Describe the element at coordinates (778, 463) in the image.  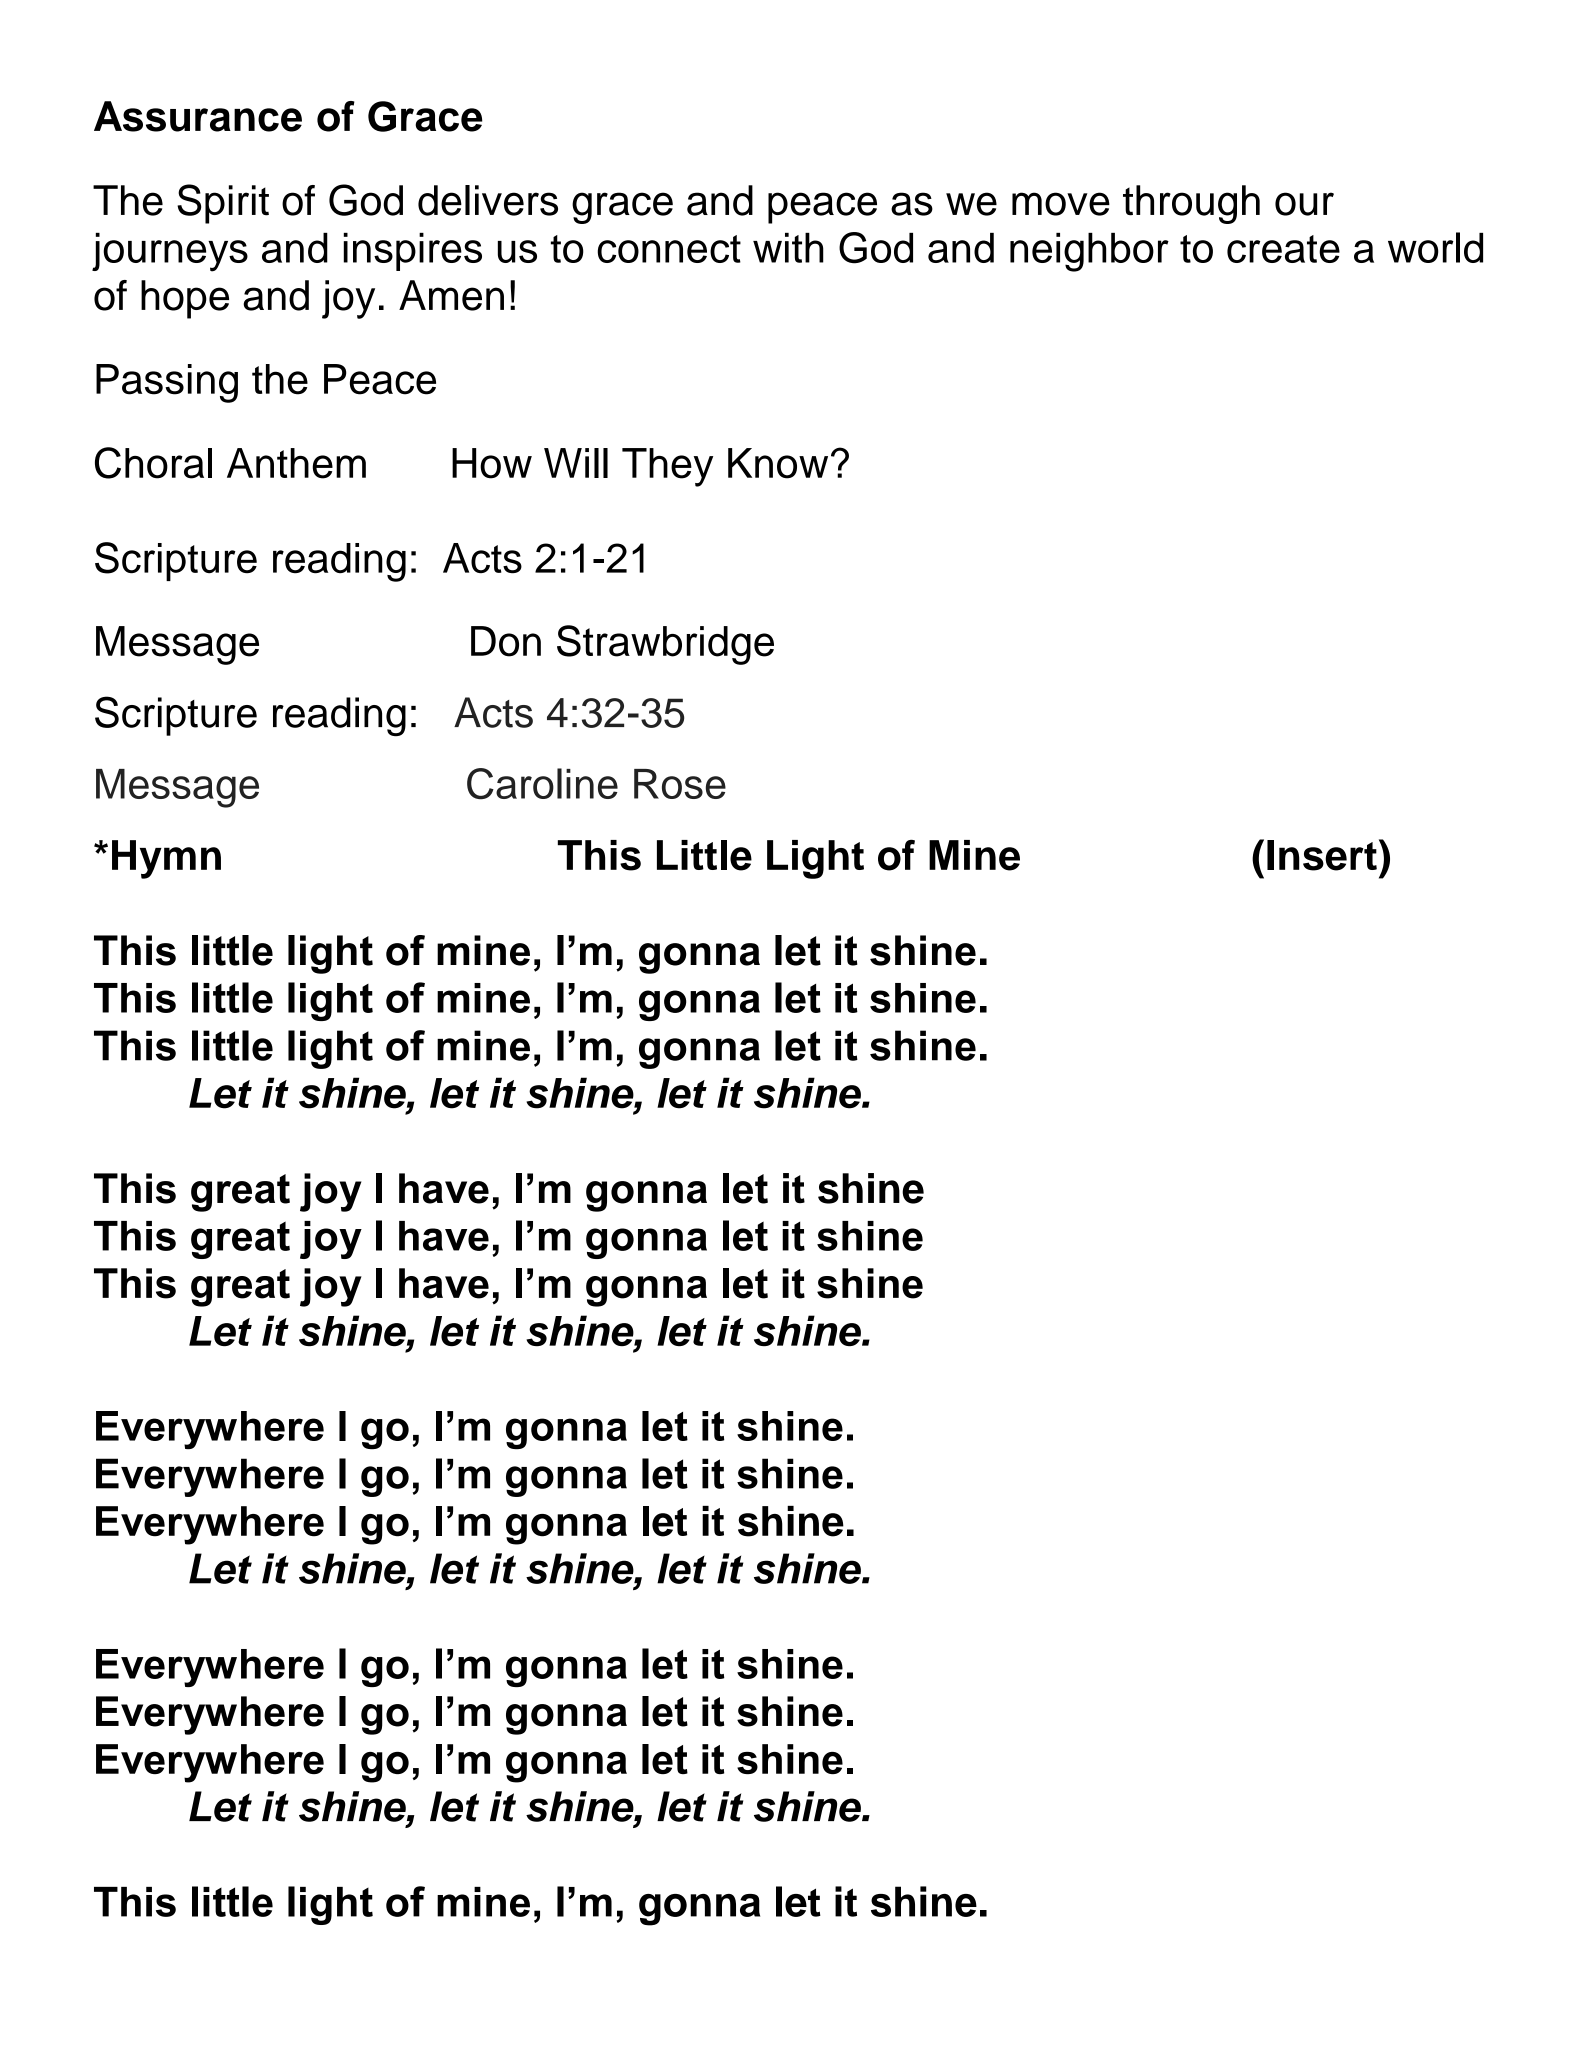
I see `Know` at that location.
